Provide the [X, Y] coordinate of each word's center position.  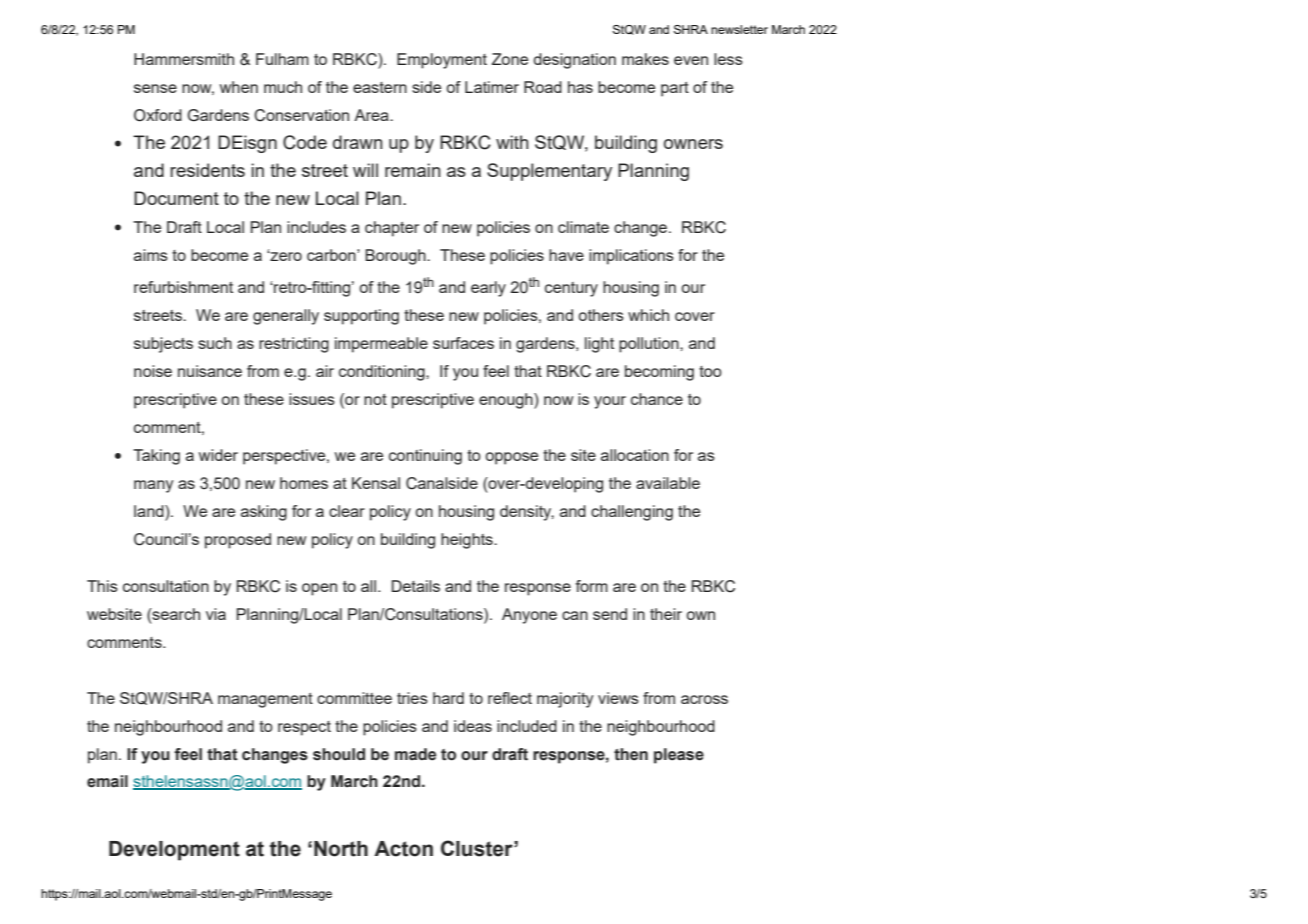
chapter [392, 229]
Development [174, 851]
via [216, 614]
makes [645, 59]
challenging [632, 513]
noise [153, 371]
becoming [659, 373]
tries [412, 698]
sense [155, 88]
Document [176, 198]
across [704, 699]
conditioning [383, 373]
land [150, 511]
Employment [442, 61]
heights [468, 541]
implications [631, 257]
